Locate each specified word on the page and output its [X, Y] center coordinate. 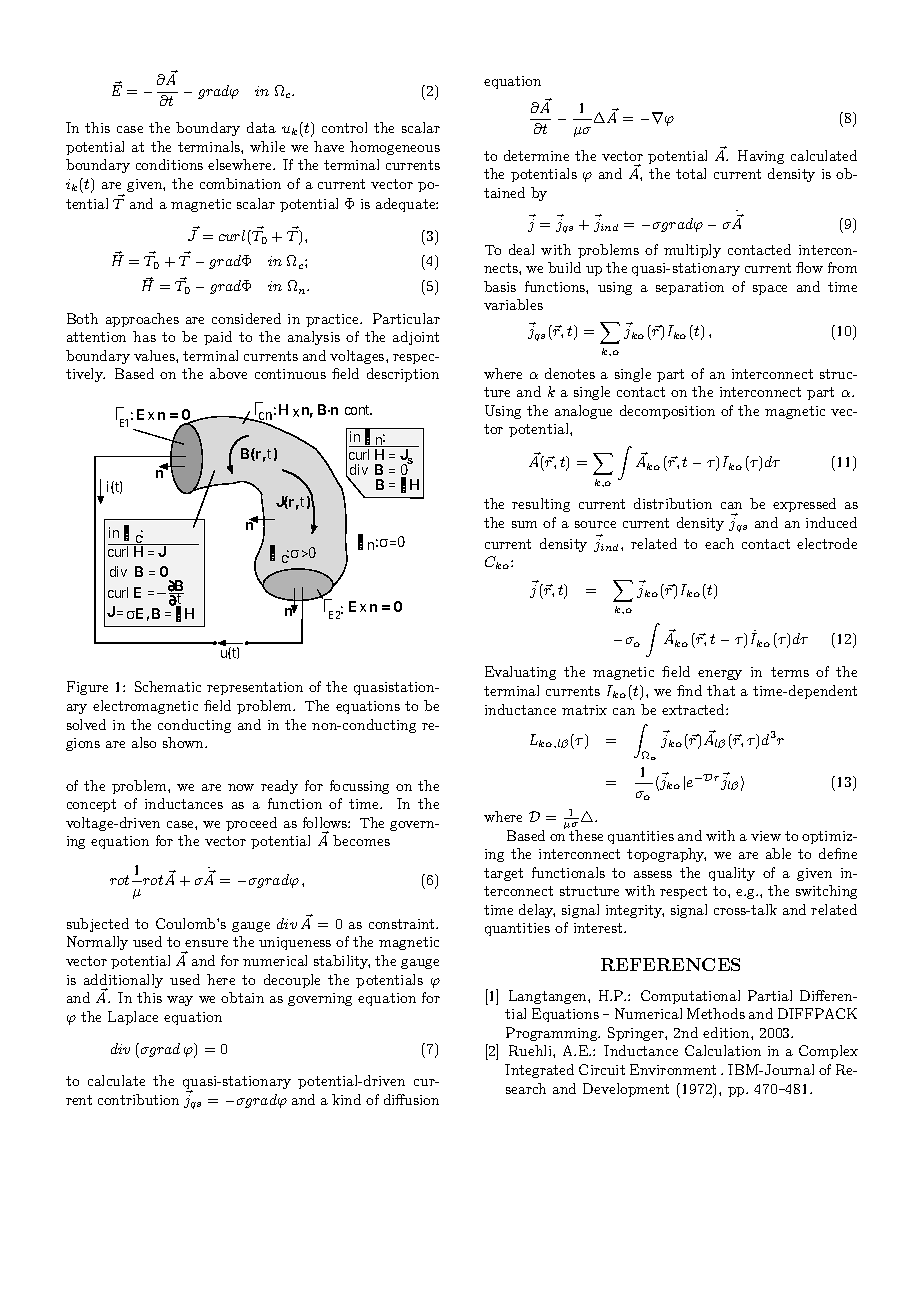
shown [184, 742]
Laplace [133, 1018]
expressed [804, 505]
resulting [541, 505]
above [228, 373]
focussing [359, 787]
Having [761, 157]
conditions [169, 164]
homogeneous [395, 148]
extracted [694, 709]
